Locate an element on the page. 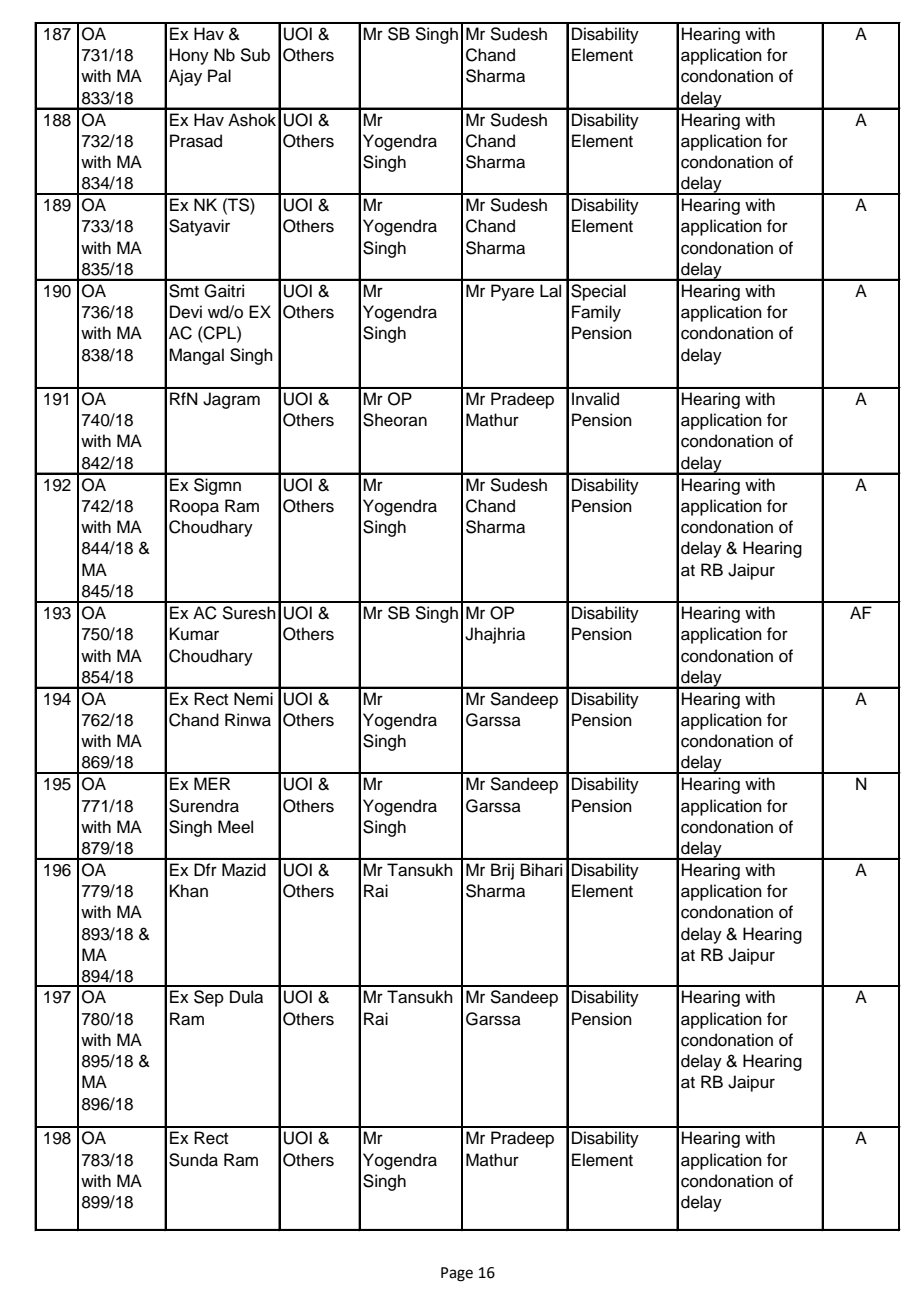  Sub is located at coordinates (255, 55).
